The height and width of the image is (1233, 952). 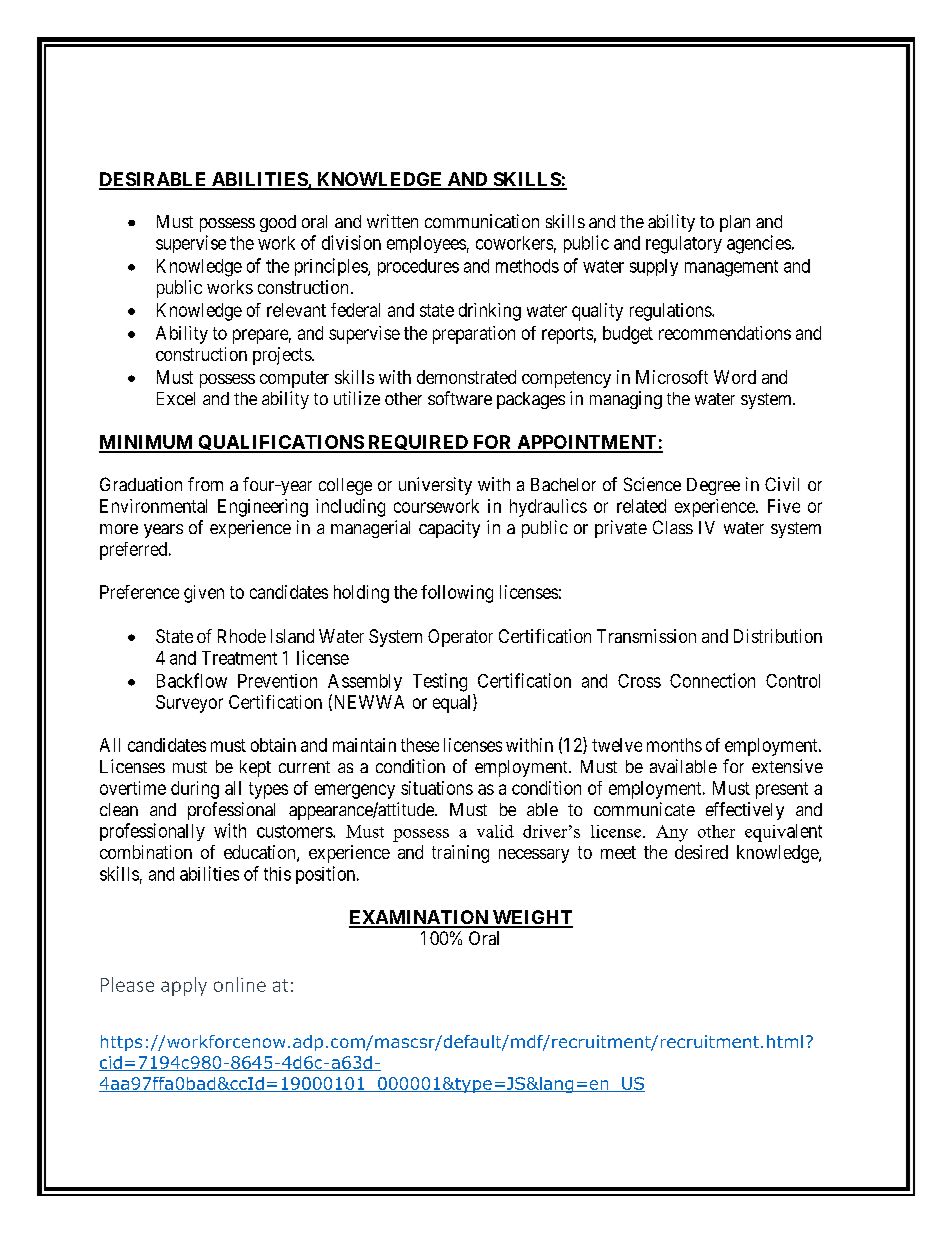 I want to click on months, so click(x=674, y=745).
